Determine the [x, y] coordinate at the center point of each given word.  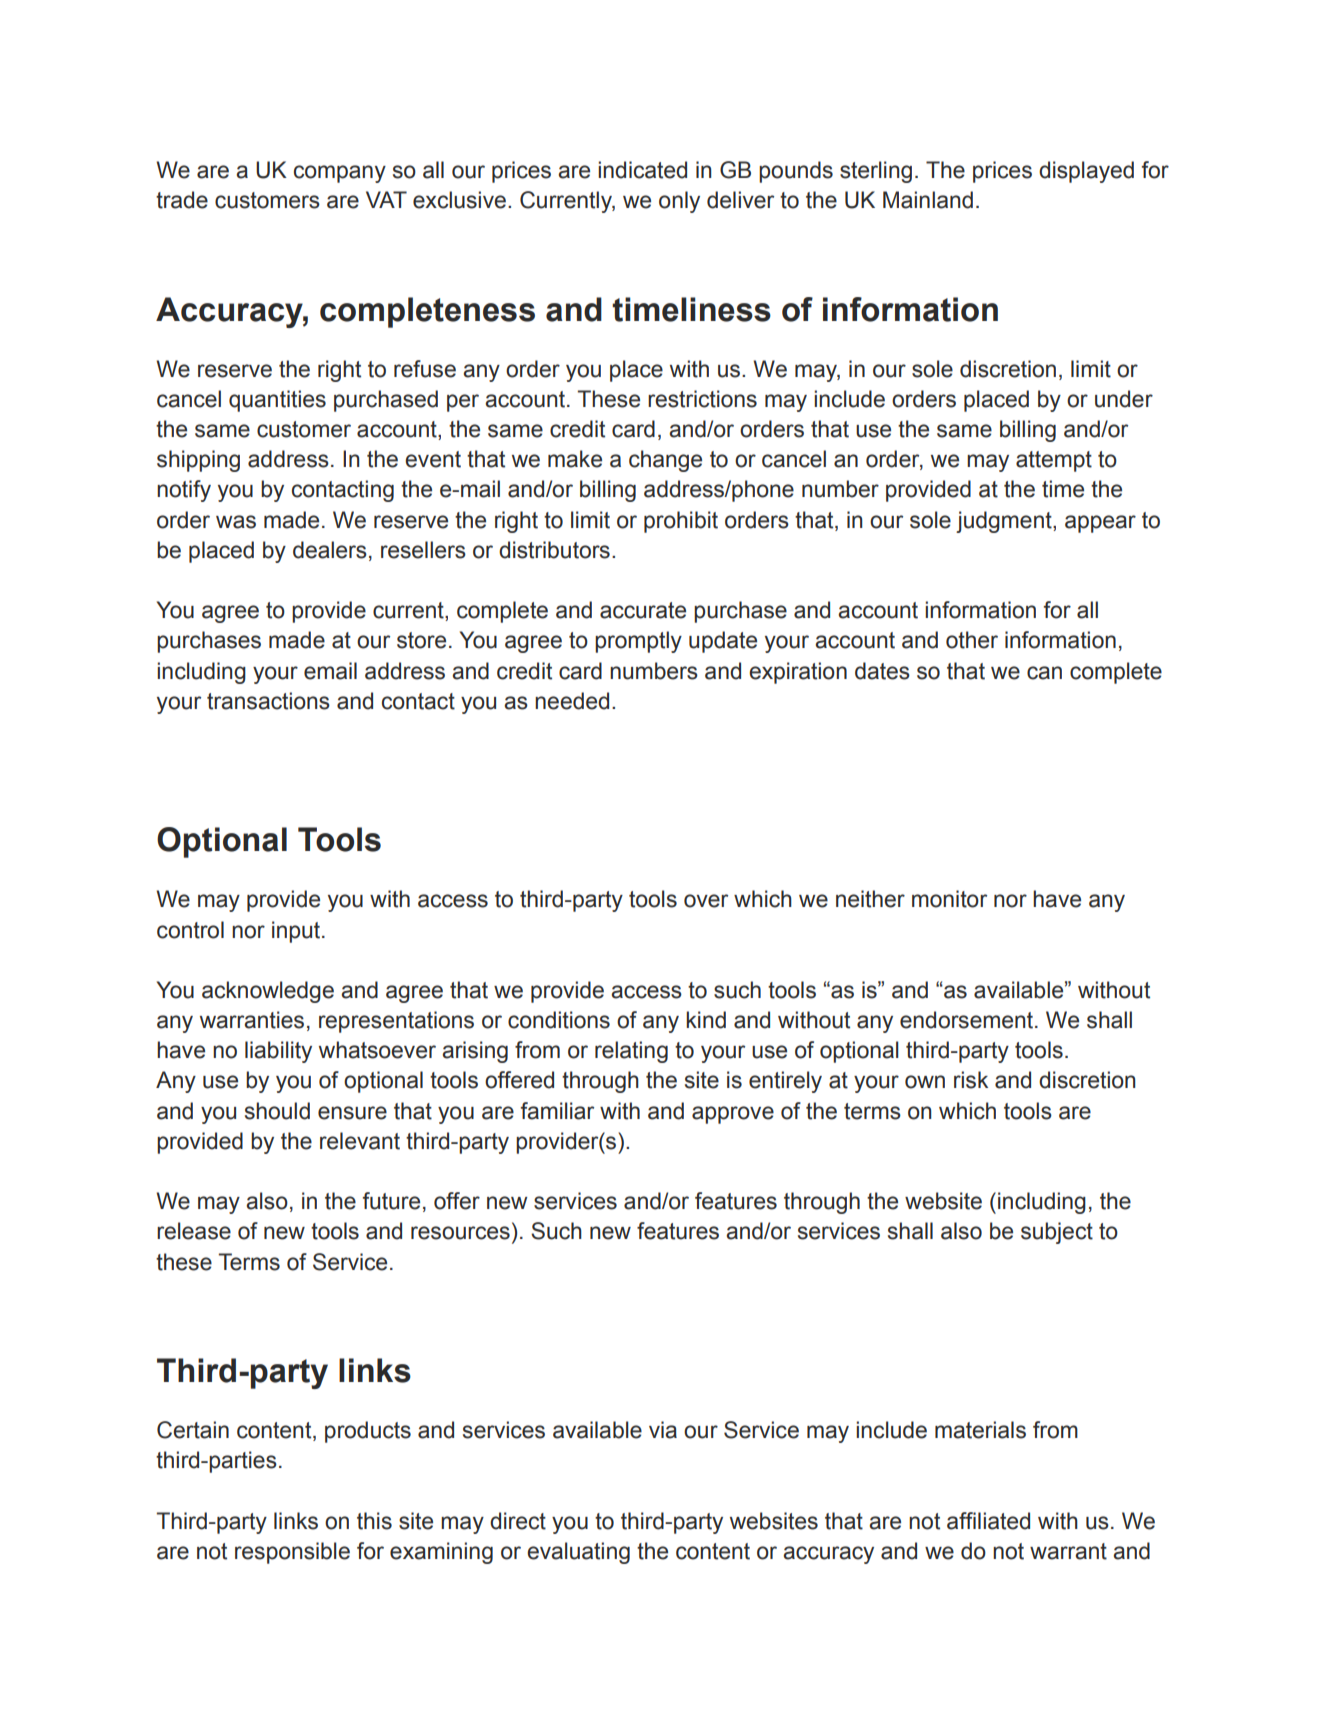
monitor [949, 899]
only [679, 202]
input [297, 932]
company [340, 174]
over [706, 901]
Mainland [928, 200]
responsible [292, 1553]
